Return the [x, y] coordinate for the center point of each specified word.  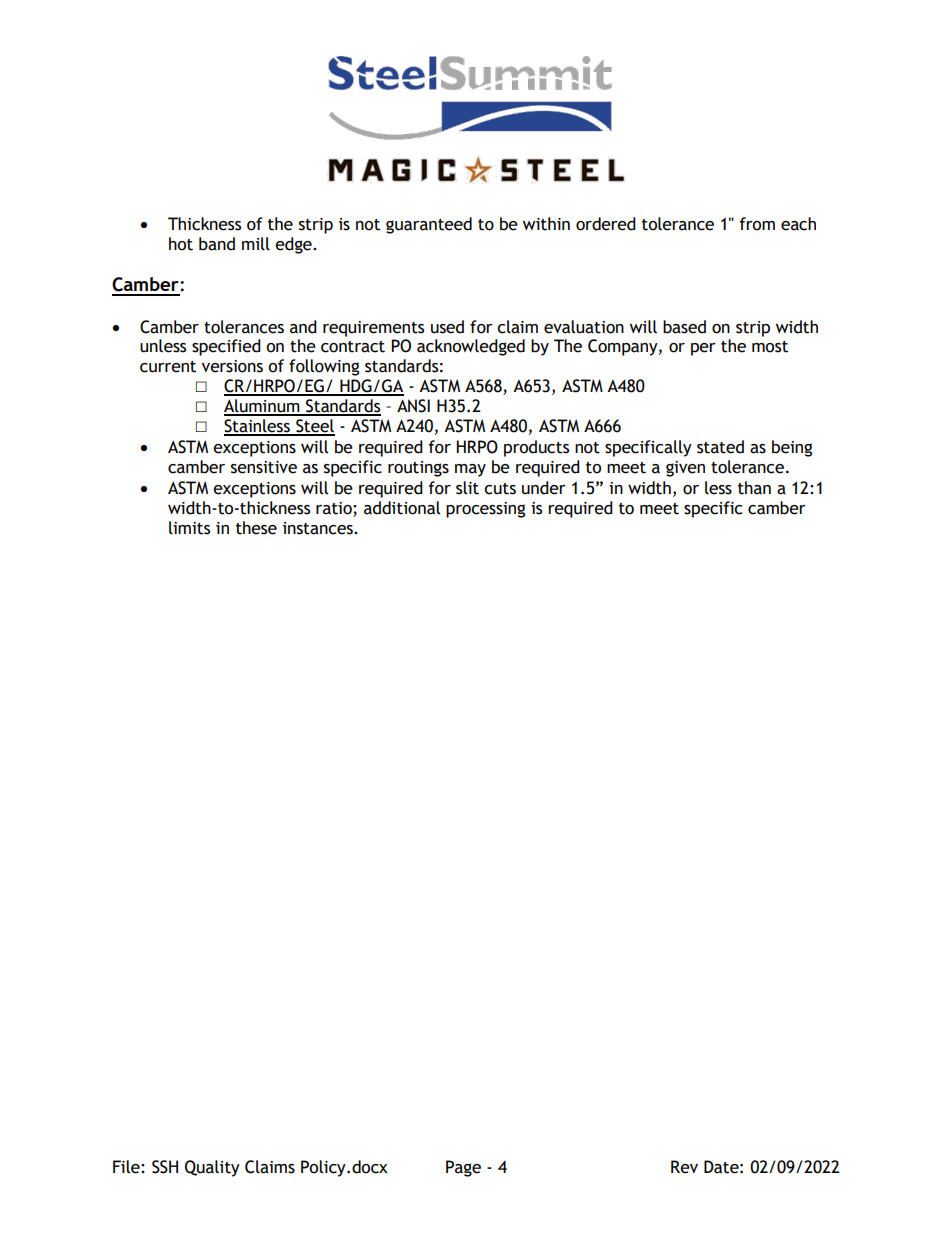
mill [256, 244]
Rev [684, 1167]
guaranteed [429, 225]
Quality [212, 1168]
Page [463, 1168]
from [757, 224]
